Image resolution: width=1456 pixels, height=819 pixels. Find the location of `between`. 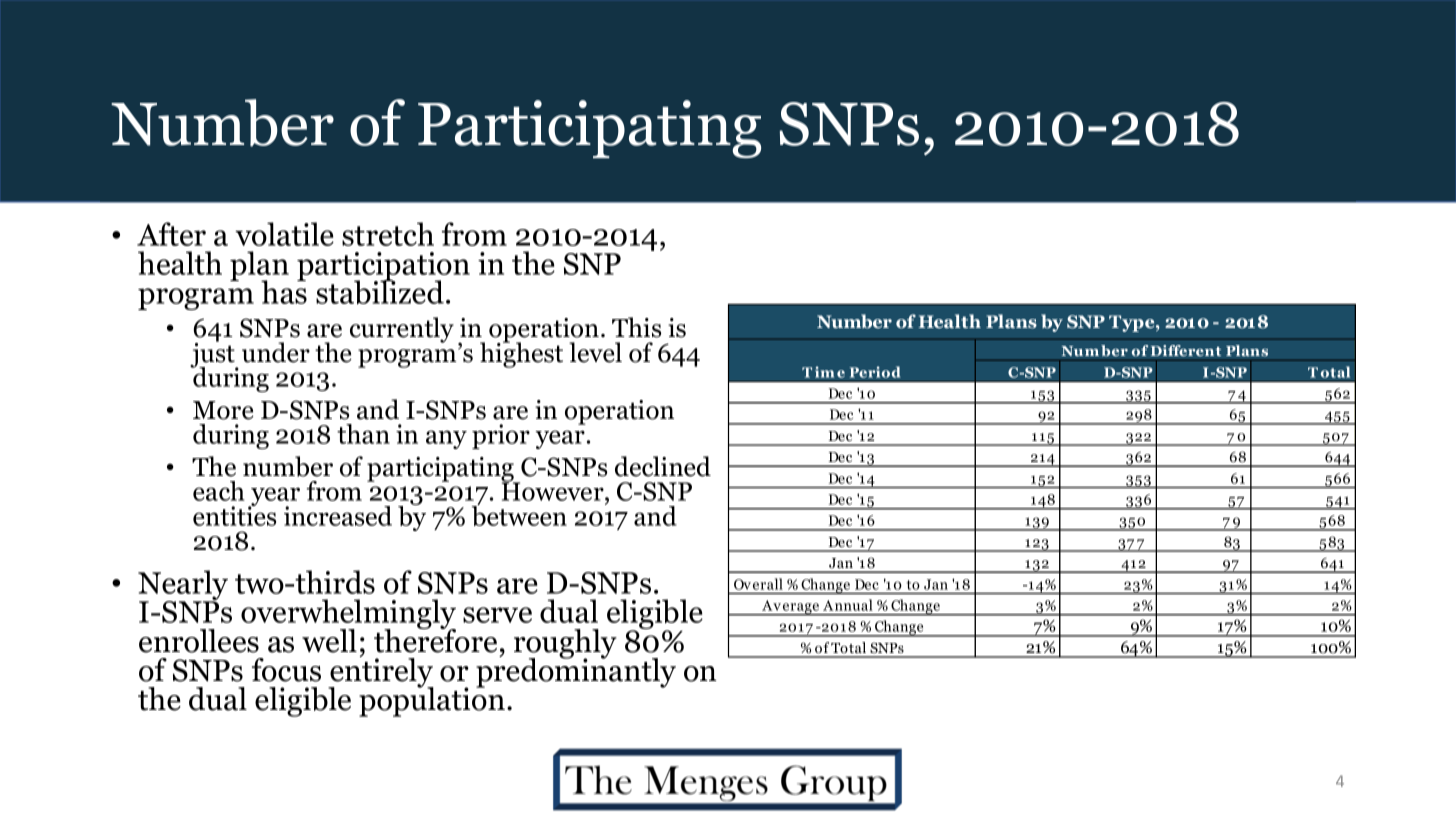

between is located at coordinates (519, 515).
